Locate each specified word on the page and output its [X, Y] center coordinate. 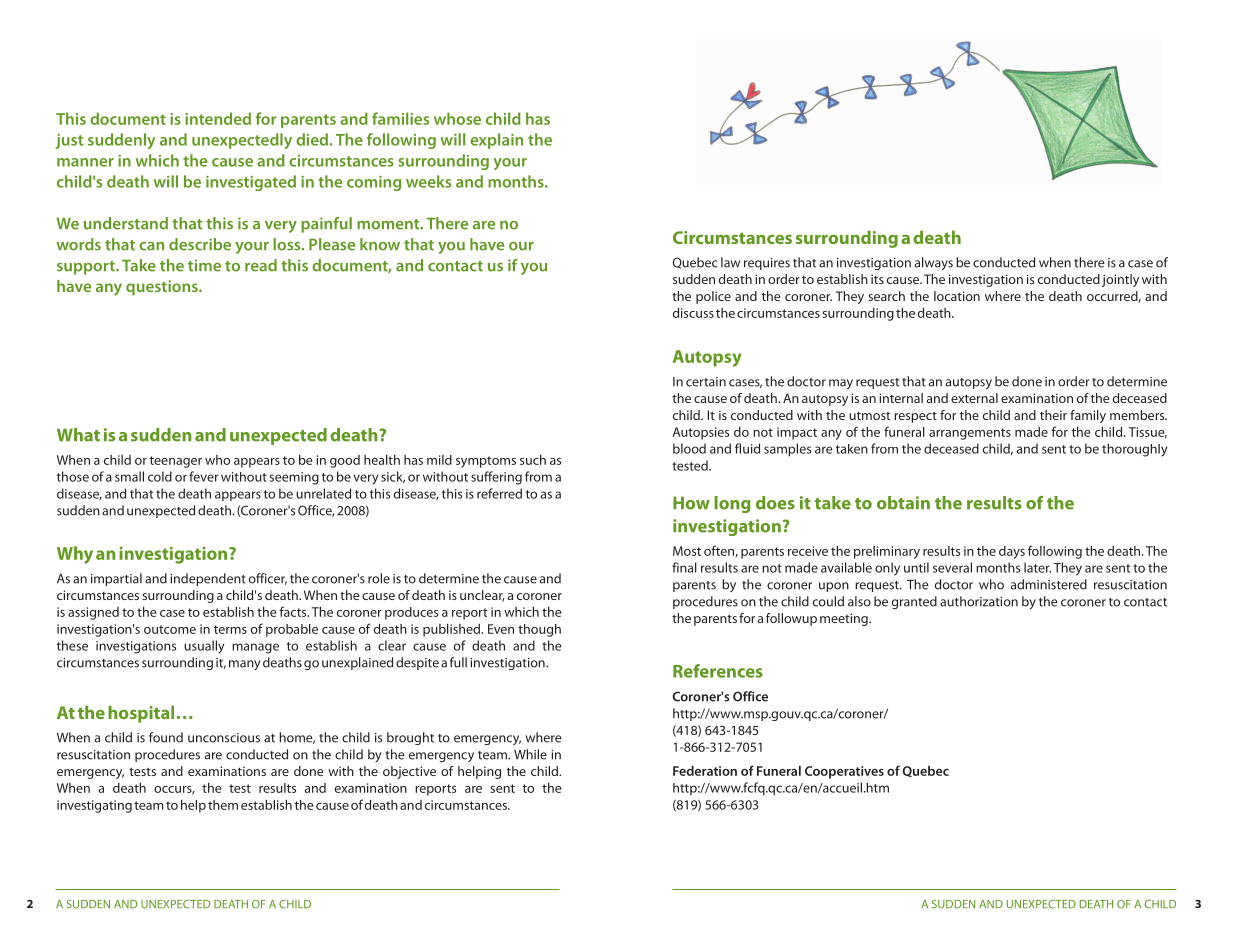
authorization [979, 601]
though [539, 630]
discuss [693, 313]
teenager [175, 462]
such [533, 460]
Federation [705, 771]
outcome [170, 629]
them [223, 805]
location [957, 296]
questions [163, 288]
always [934, 263]
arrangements [970, 434]
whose [457, 118]
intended [218, 118]
